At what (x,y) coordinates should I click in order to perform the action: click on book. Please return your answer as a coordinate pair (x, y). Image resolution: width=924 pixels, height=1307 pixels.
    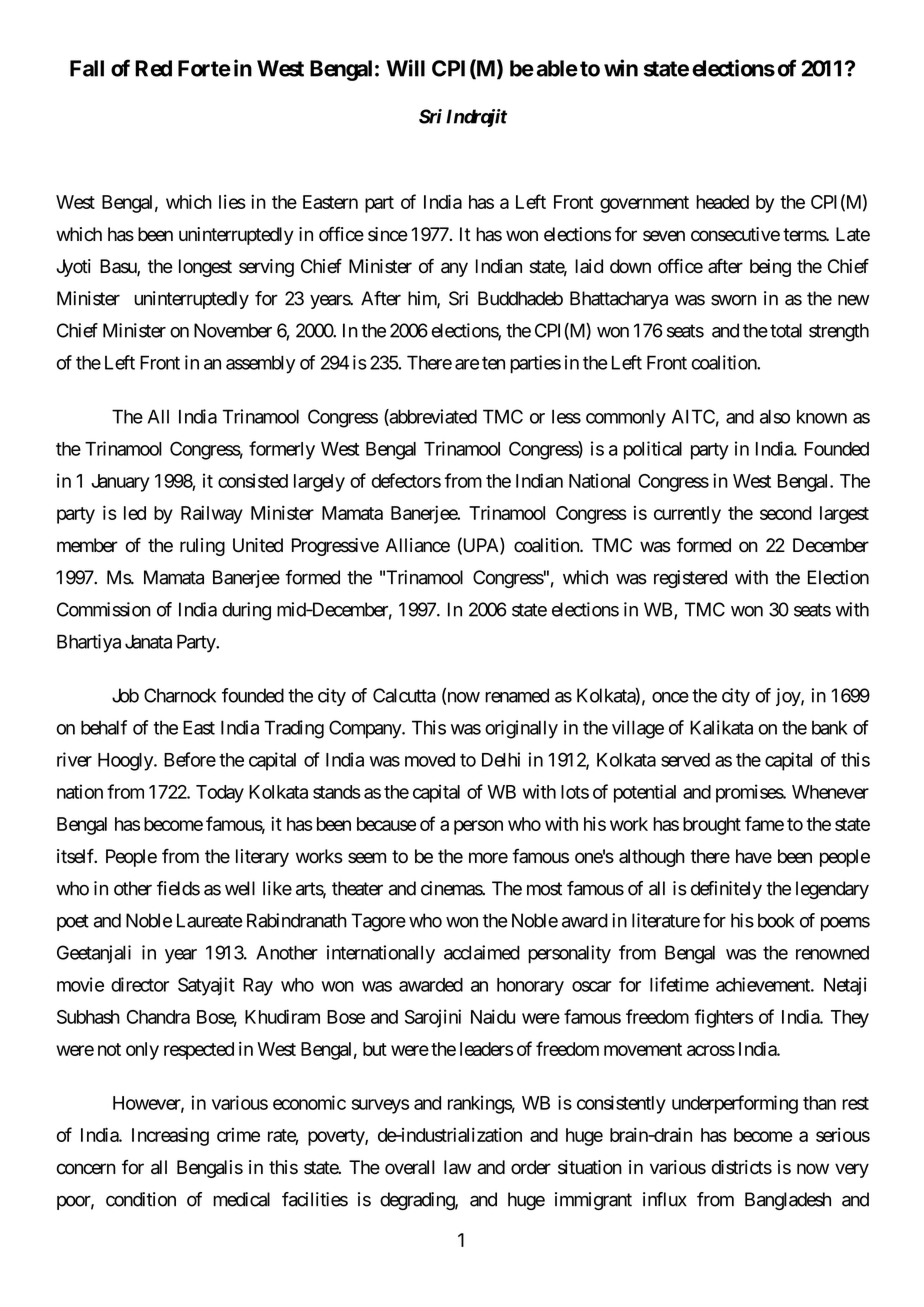
    Looking at the image, I should click on (776, 920).
